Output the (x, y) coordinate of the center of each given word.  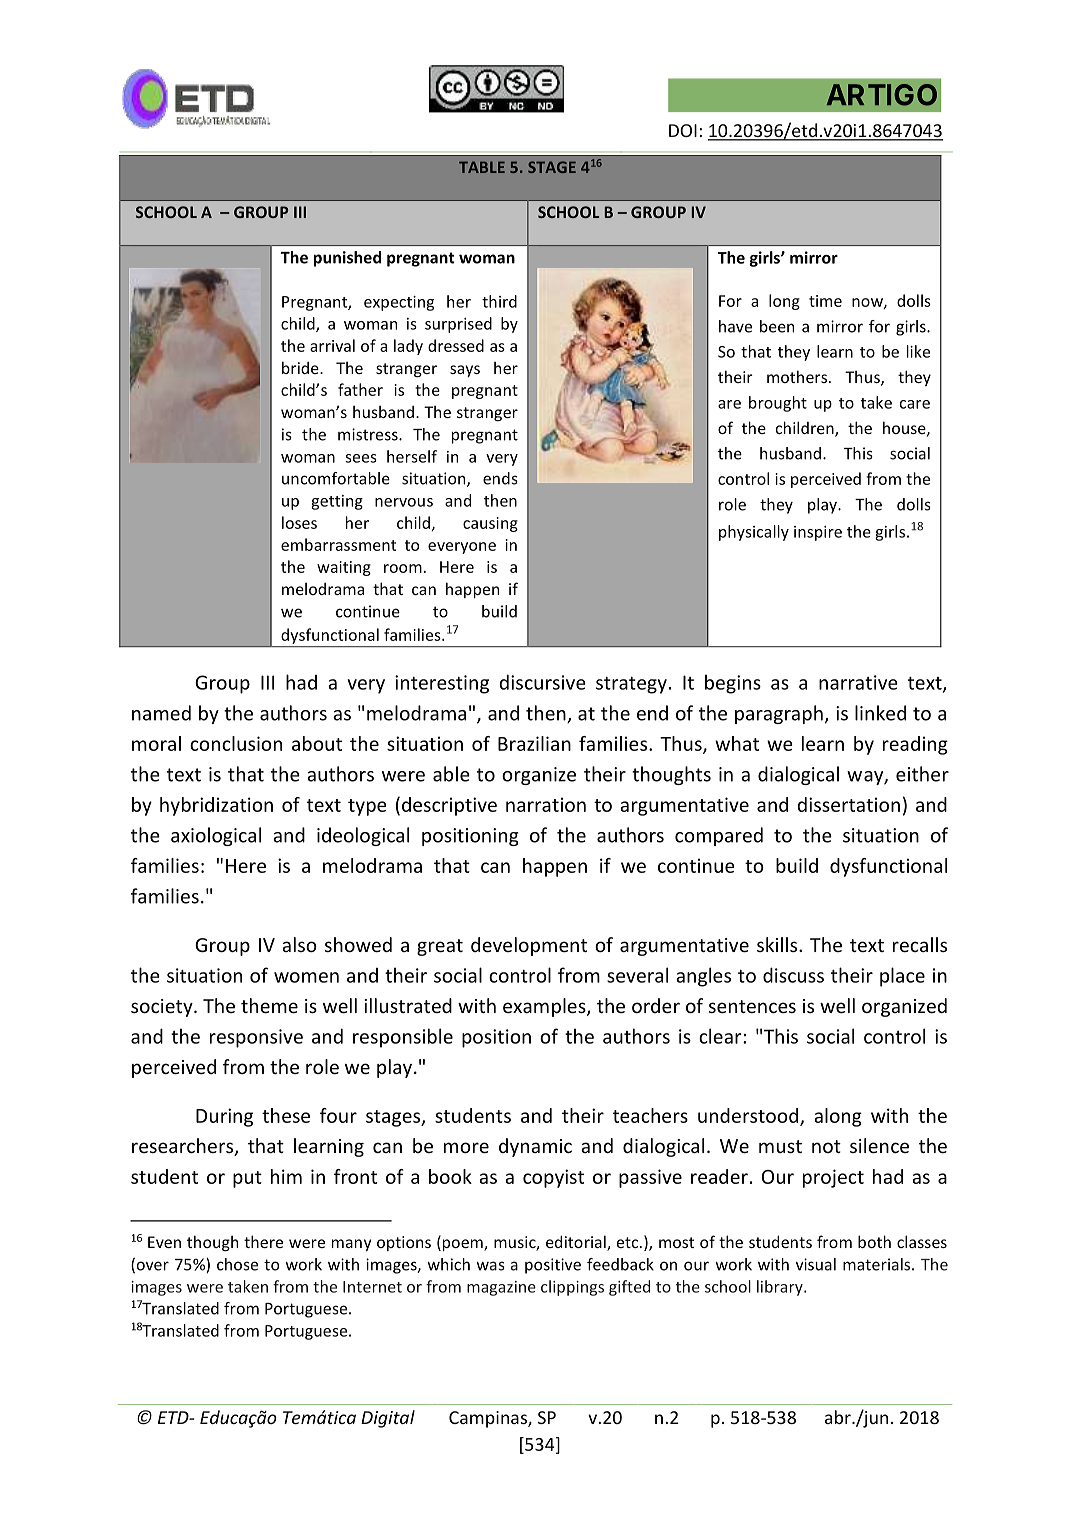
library (781, 1288)
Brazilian (534, 743)
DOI (683, 130)
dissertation (848, 804)
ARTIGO (882, 95)
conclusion (236, 743)
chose (237, 1264)
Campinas (489, 1419)
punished (347, 259)
